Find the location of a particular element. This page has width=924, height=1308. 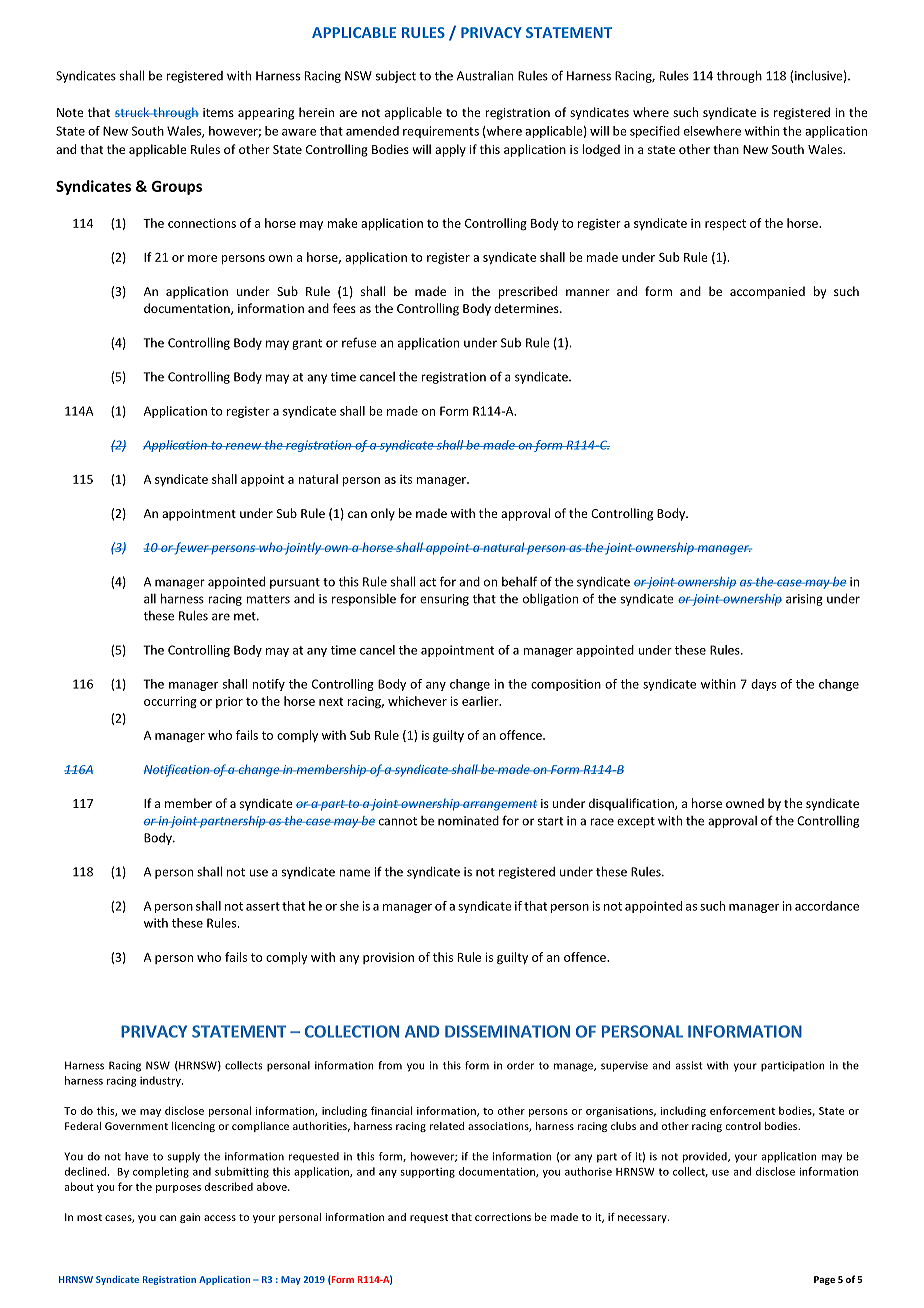

fewer is located at coordinates (192, 548).
